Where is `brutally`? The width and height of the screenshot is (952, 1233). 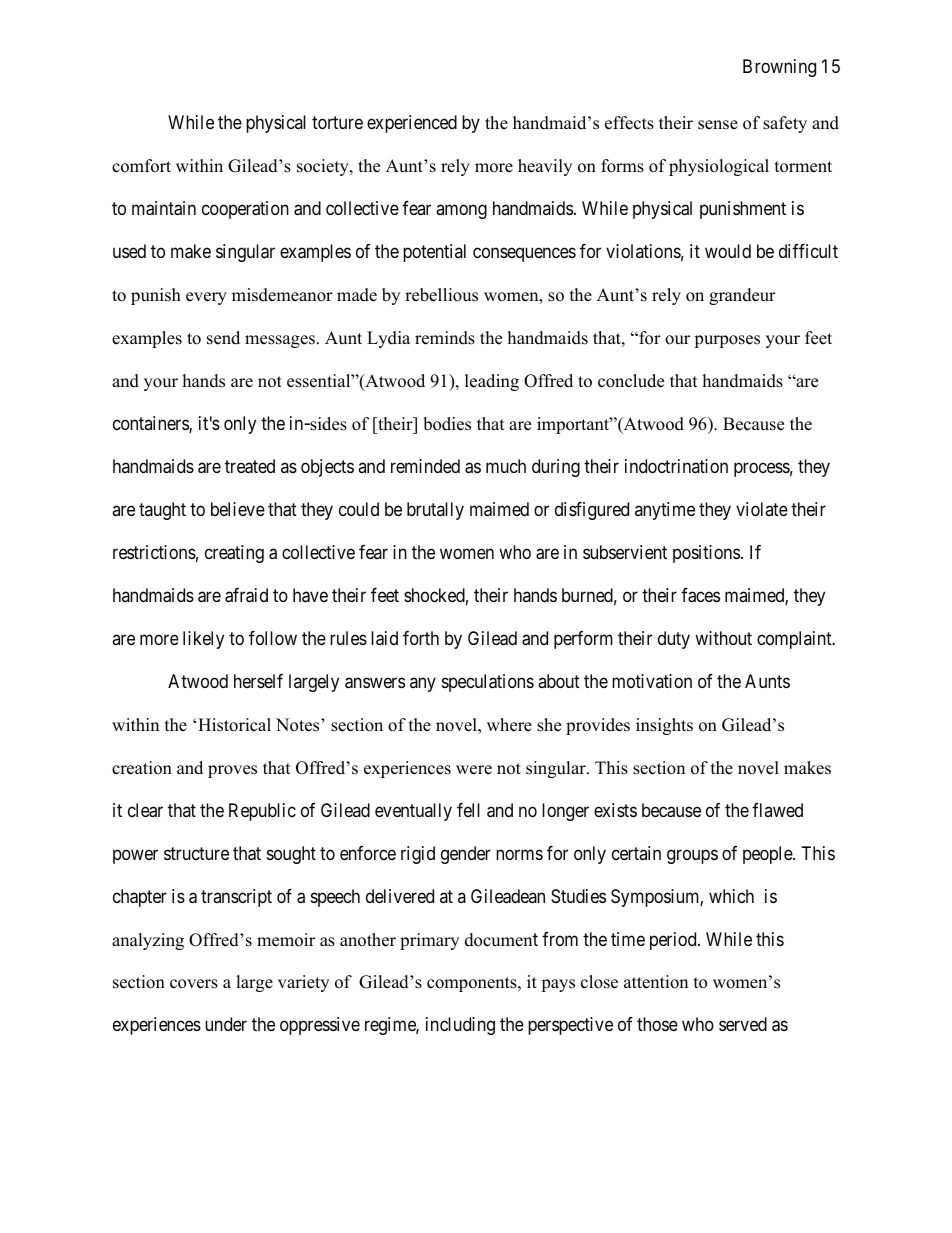
brutally is located at coordinates (435, 511).
